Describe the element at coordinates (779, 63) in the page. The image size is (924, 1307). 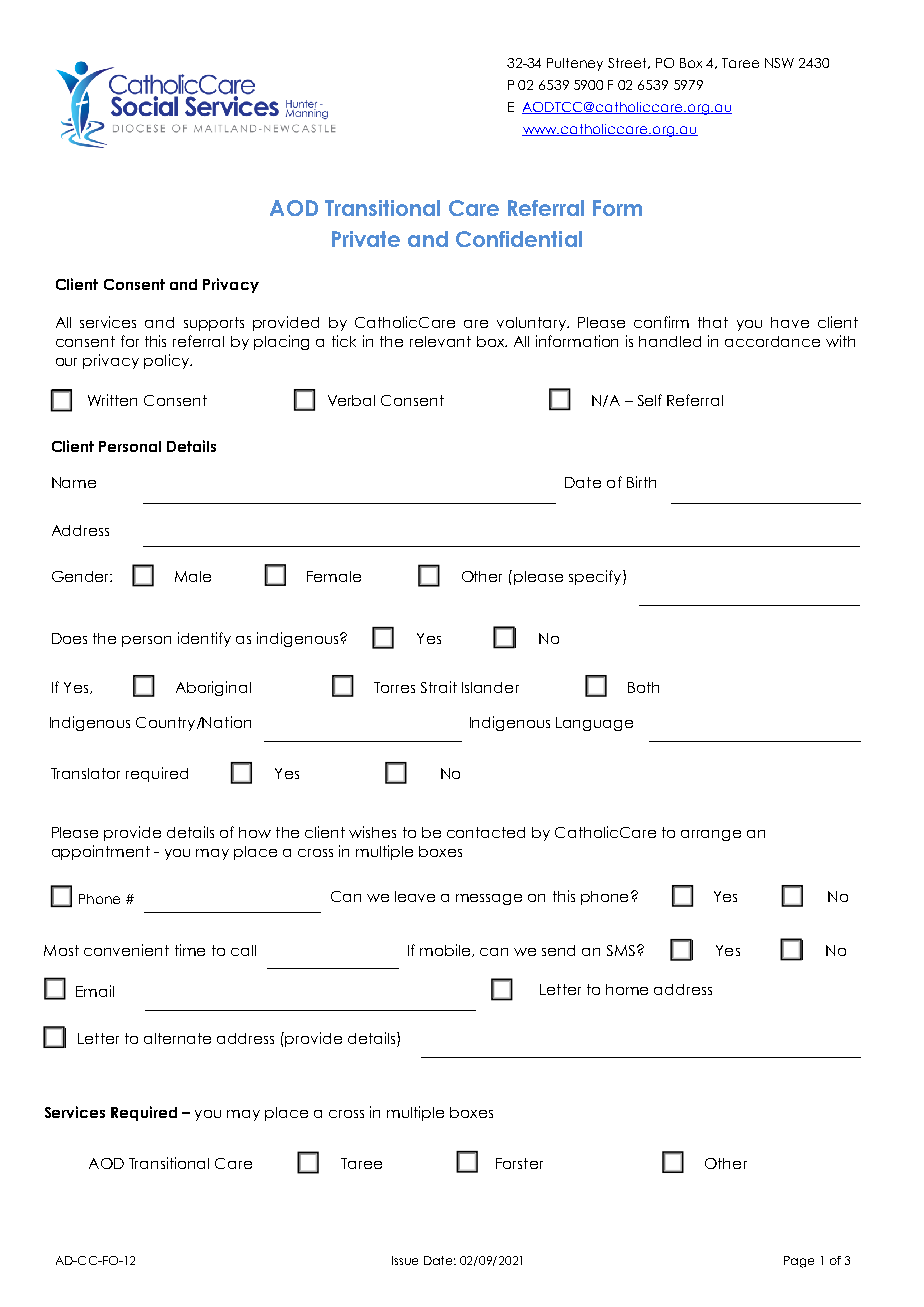
I see `NSW` at that location.
